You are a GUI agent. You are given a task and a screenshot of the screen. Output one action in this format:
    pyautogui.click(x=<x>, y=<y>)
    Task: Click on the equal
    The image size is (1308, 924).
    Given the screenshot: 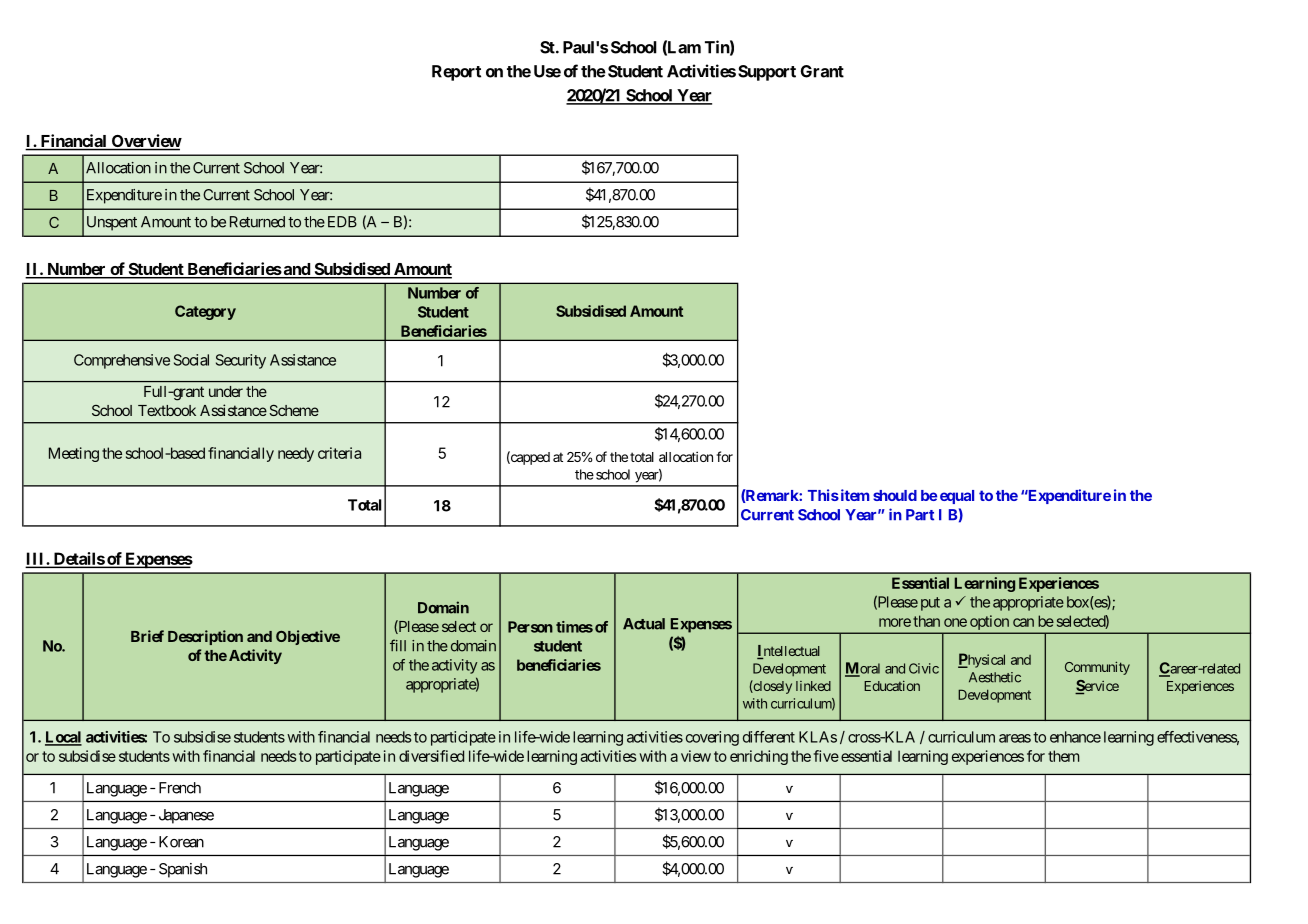 What is the action you would take?
    pyautogui.click(x=957, y=497)
